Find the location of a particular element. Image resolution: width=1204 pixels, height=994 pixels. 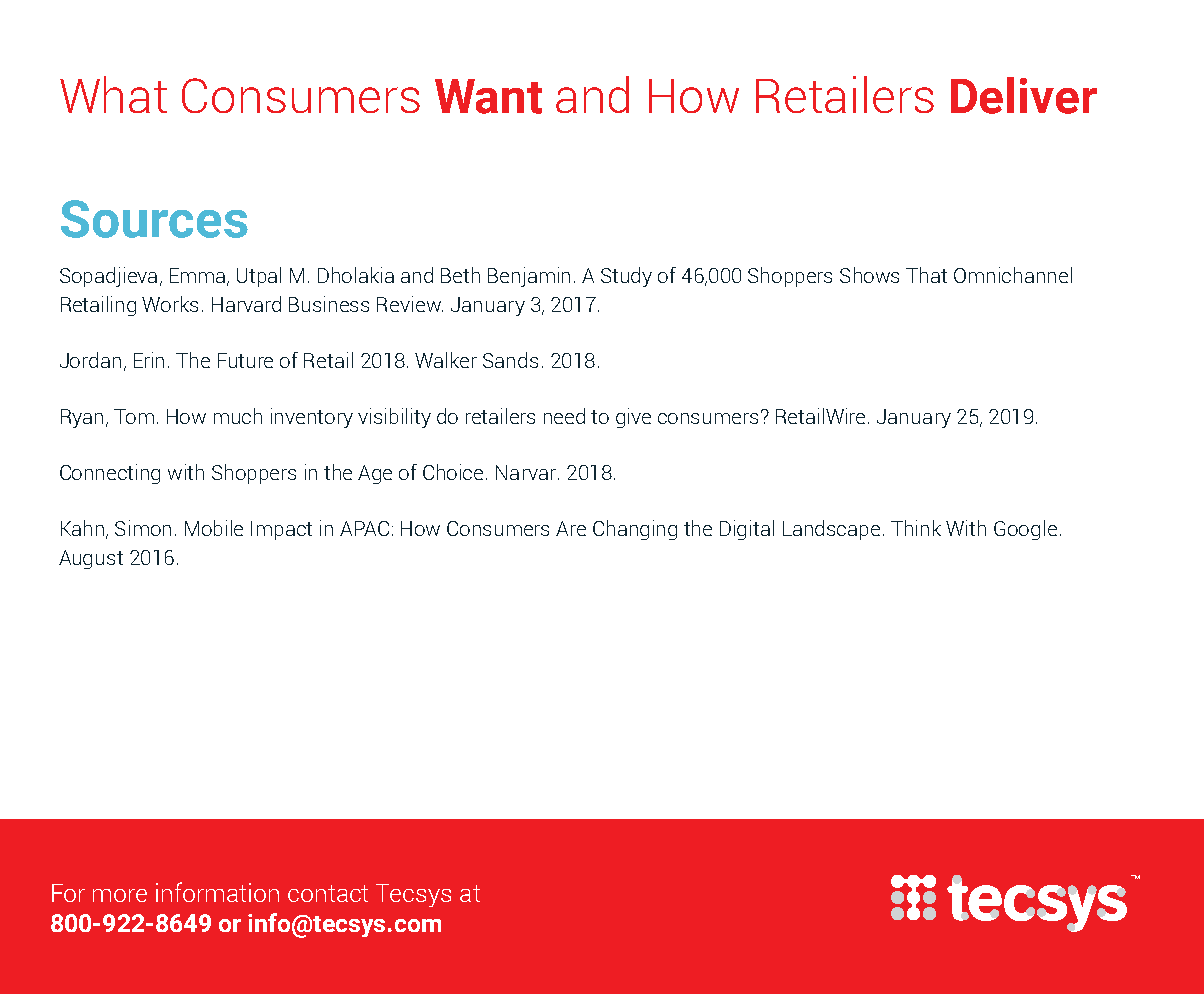

Think is located at coordinates (916, 528).
